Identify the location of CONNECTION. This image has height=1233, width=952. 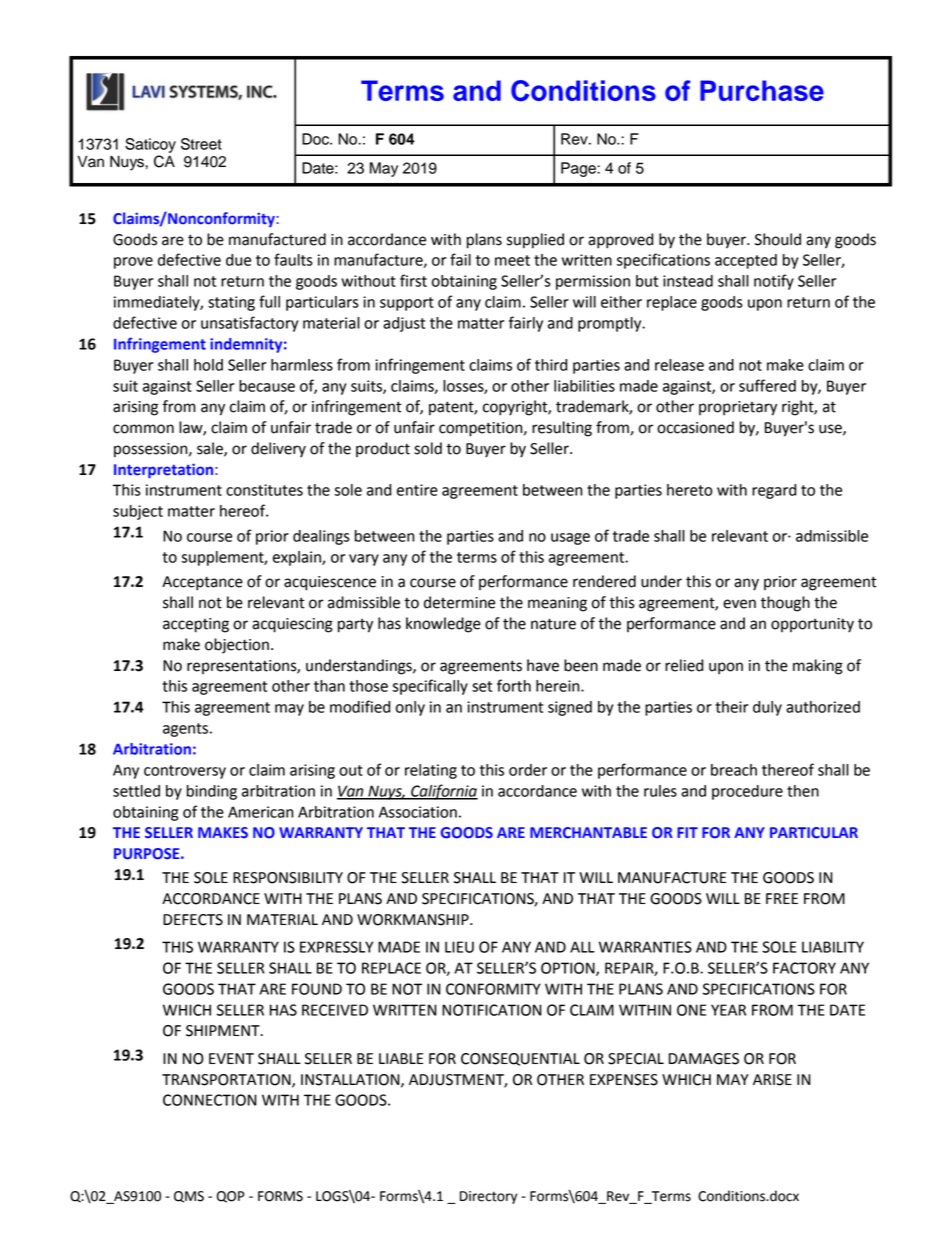
(210, 1100).
